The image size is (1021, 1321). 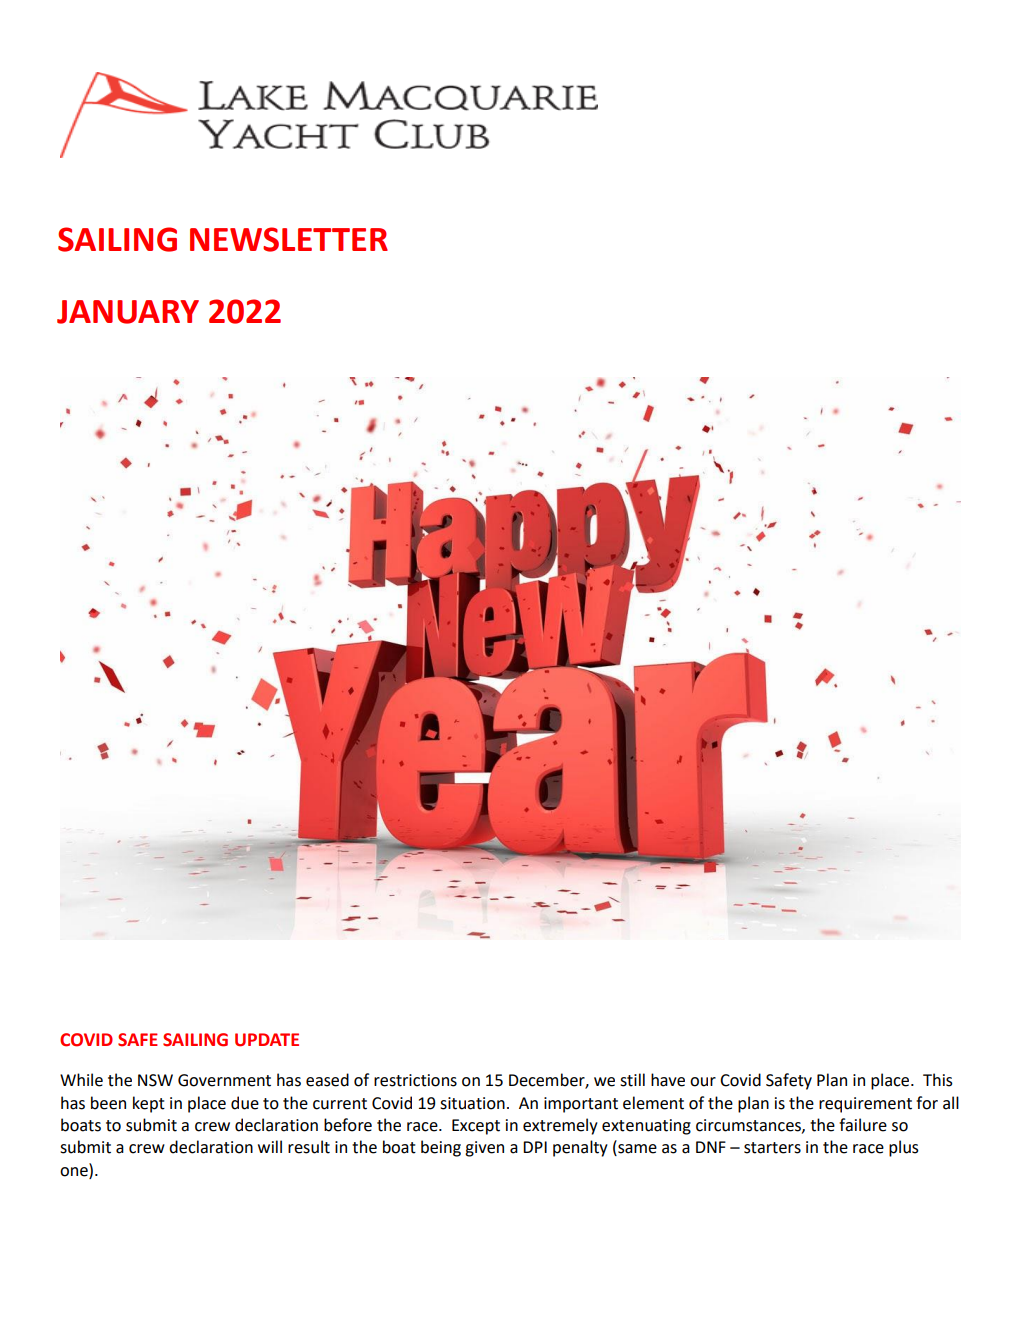 I want to click on JANUARY, so click(x=128, y=312).
